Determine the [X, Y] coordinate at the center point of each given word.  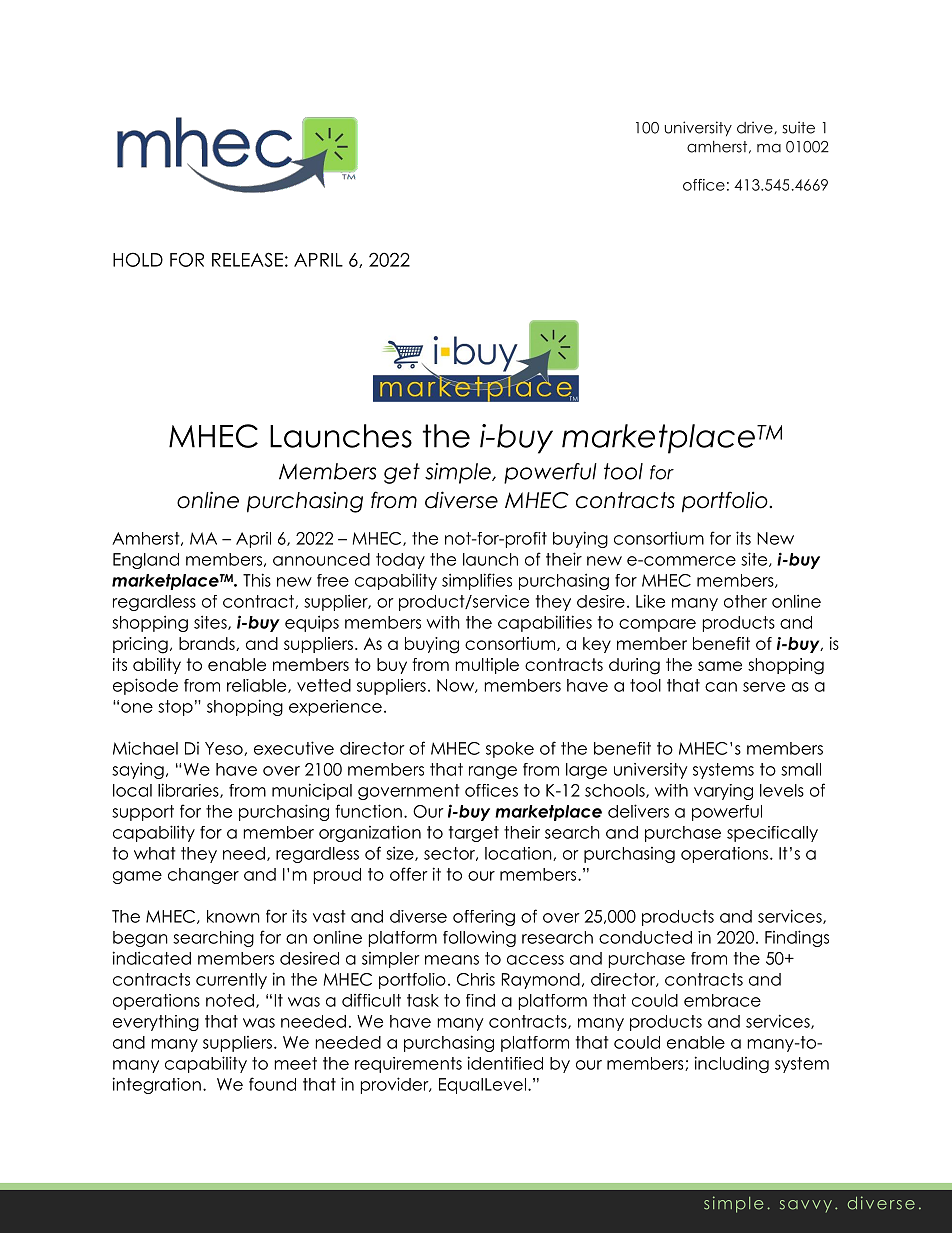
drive [756, 127]
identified [505, 1063]
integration [157, 1085]
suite [798, 127]
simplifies [477, 581]
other [745, 601]
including [732, 1064]
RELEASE [247, 259]
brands [208, 644]
